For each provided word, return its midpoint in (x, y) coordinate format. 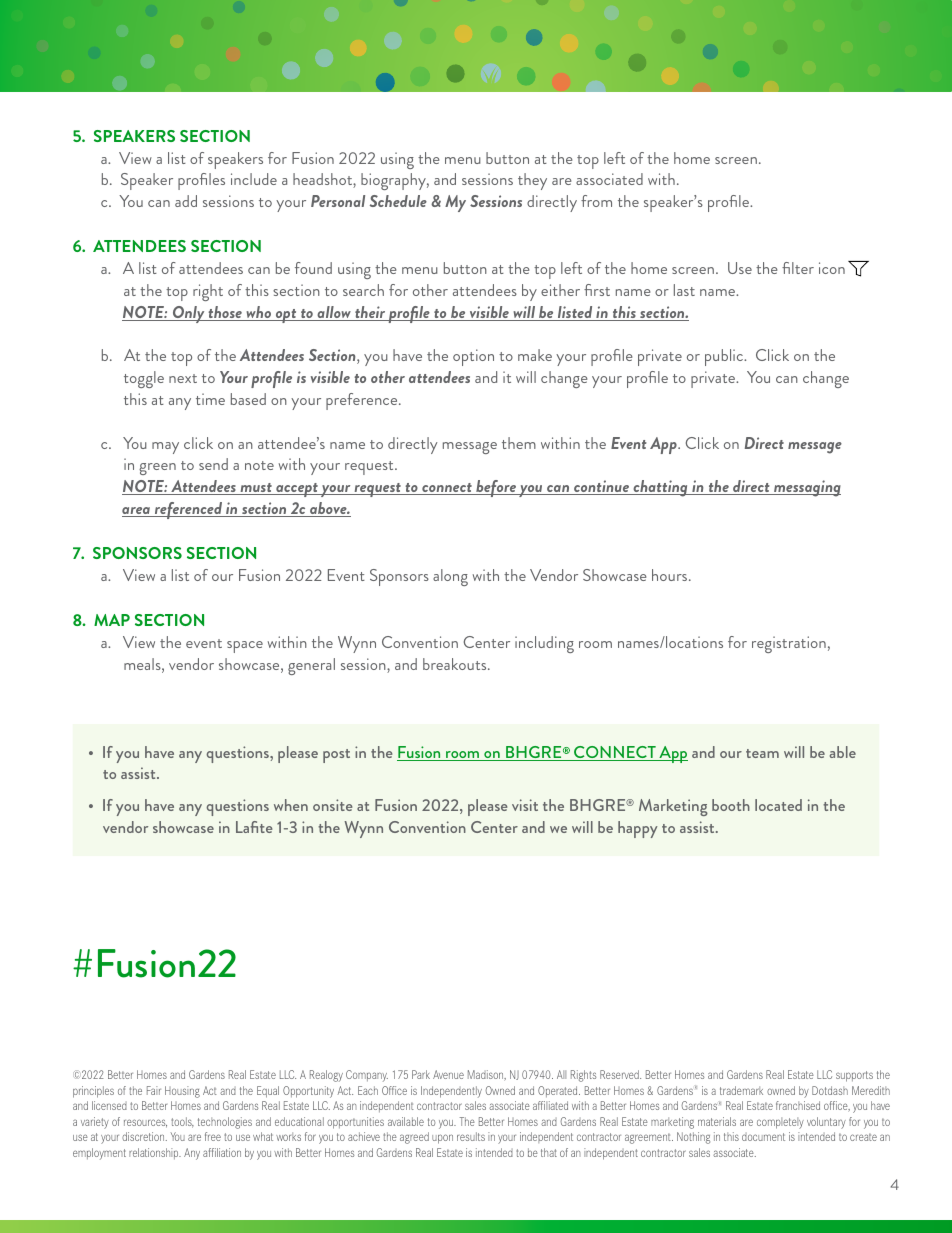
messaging (806, 488)
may (165, 448)
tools (182, 1122)
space (245, 647)
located (778, 805)
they (532, 181)
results (471, 1136)
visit (525, 805)
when (291, 805)
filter (798, 268)
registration (789, 644)
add (186, 201)
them (519, 443)
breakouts (456, 664)
